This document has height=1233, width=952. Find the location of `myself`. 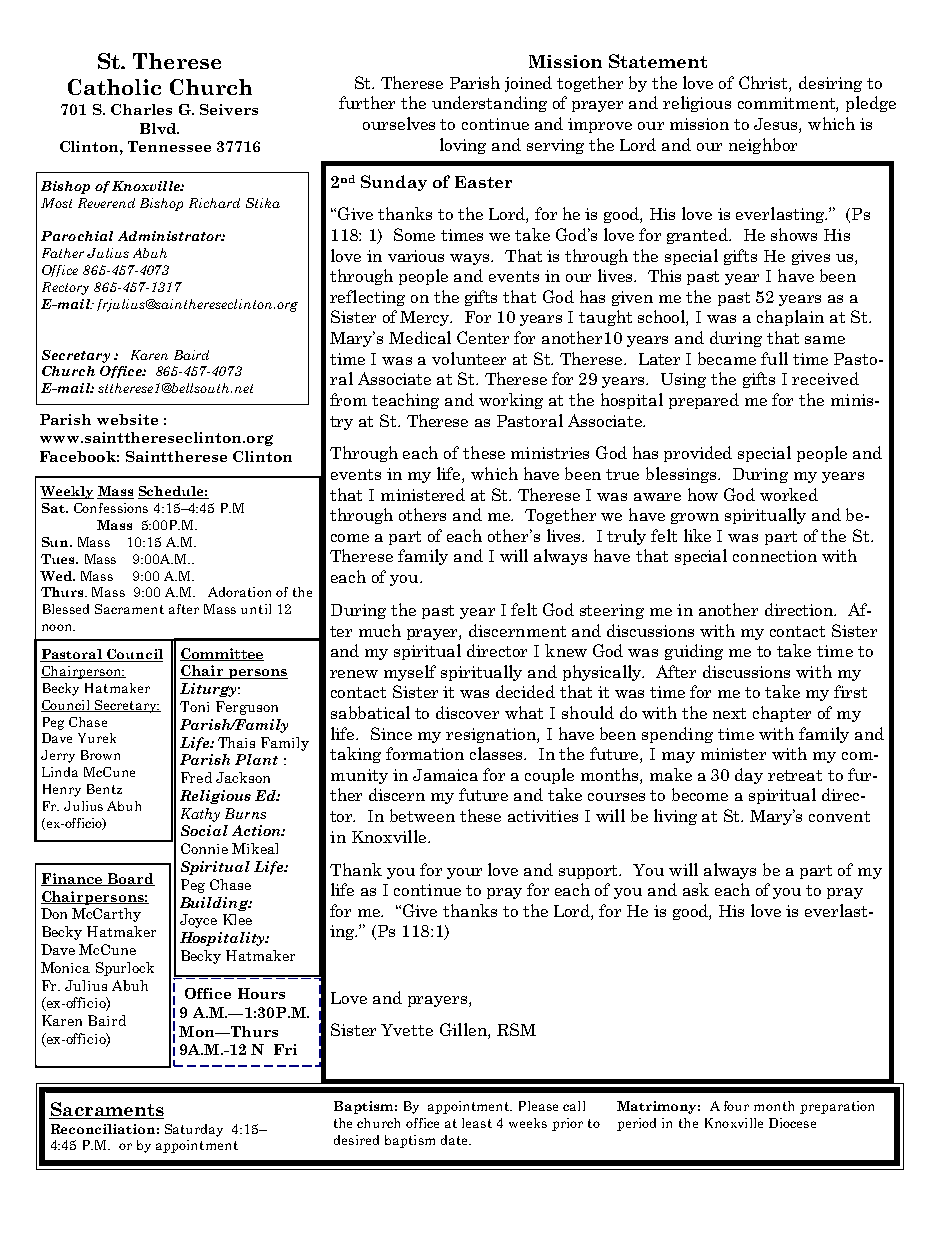

myself is located at coordinates (410, 673).
